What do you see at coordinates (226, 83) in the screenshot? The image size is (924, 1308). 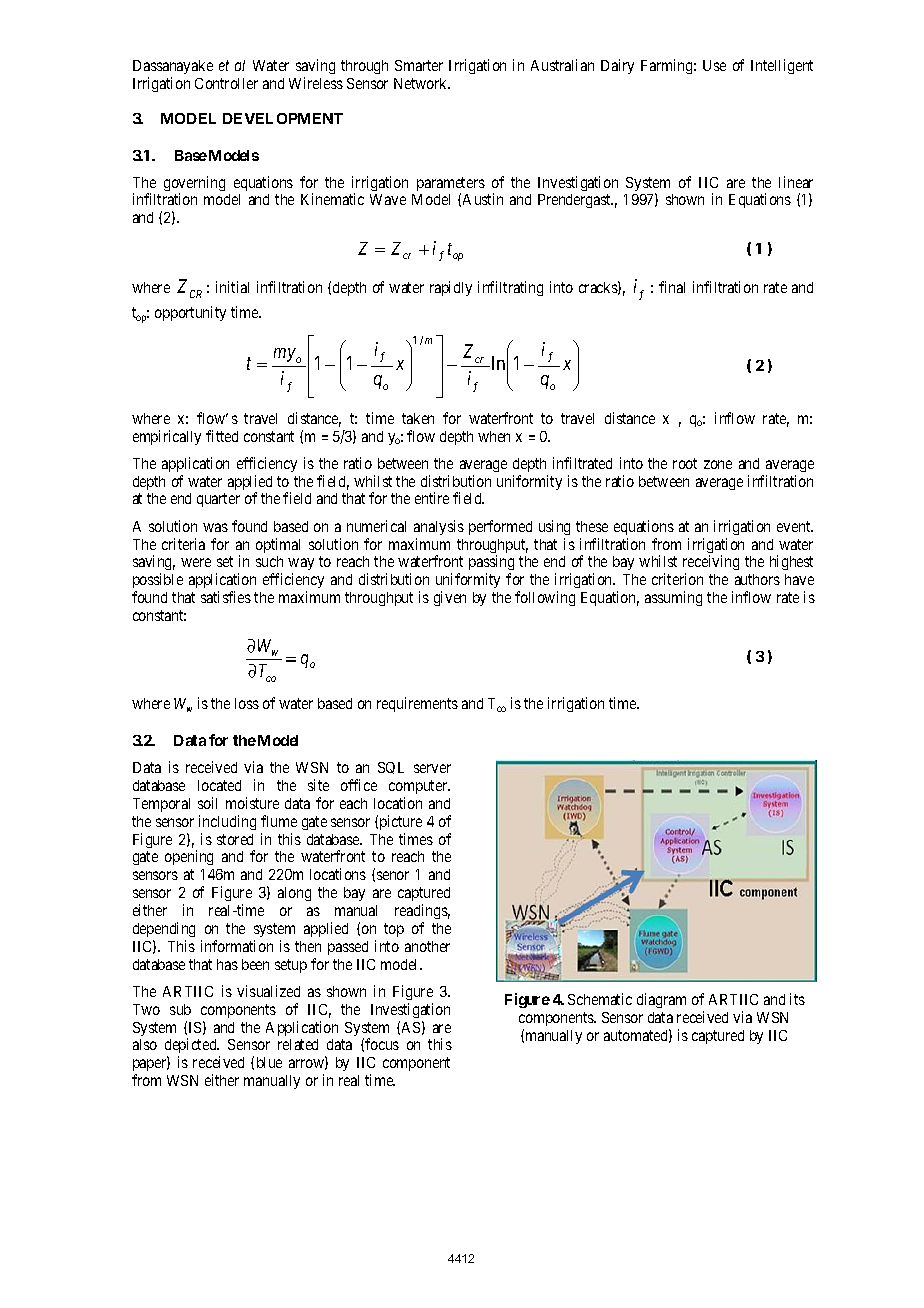 I see `Controller` at bounding box center [226, 83].
